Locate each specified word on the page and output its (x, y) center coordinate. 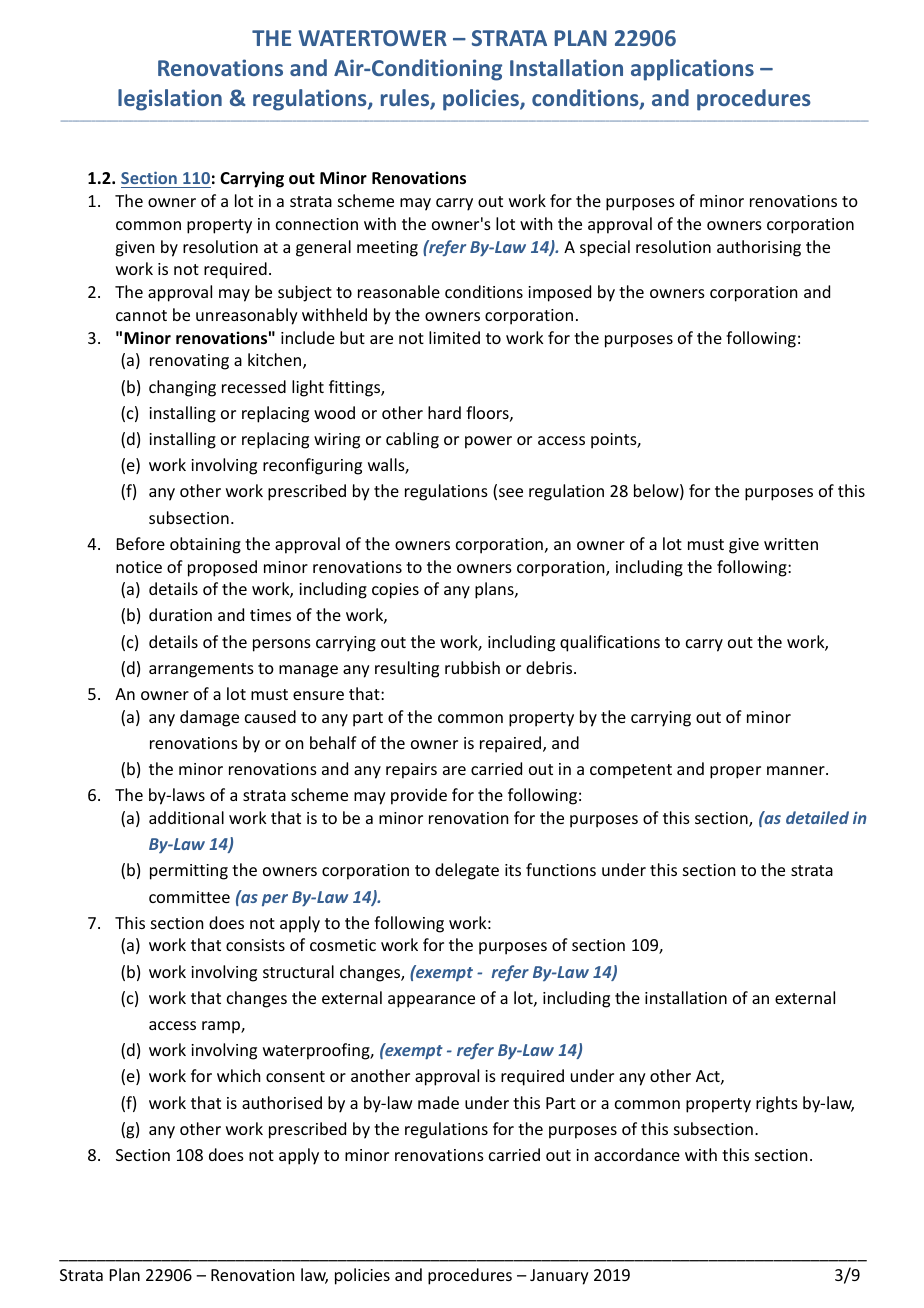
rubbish (472, 667)
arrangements (201, 670)
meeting (387, 249)
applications (692, 70)
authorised (282, 1102)
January (559, 1277)
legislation (170, 100)
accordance (637, 1154)
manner (797, 770)
